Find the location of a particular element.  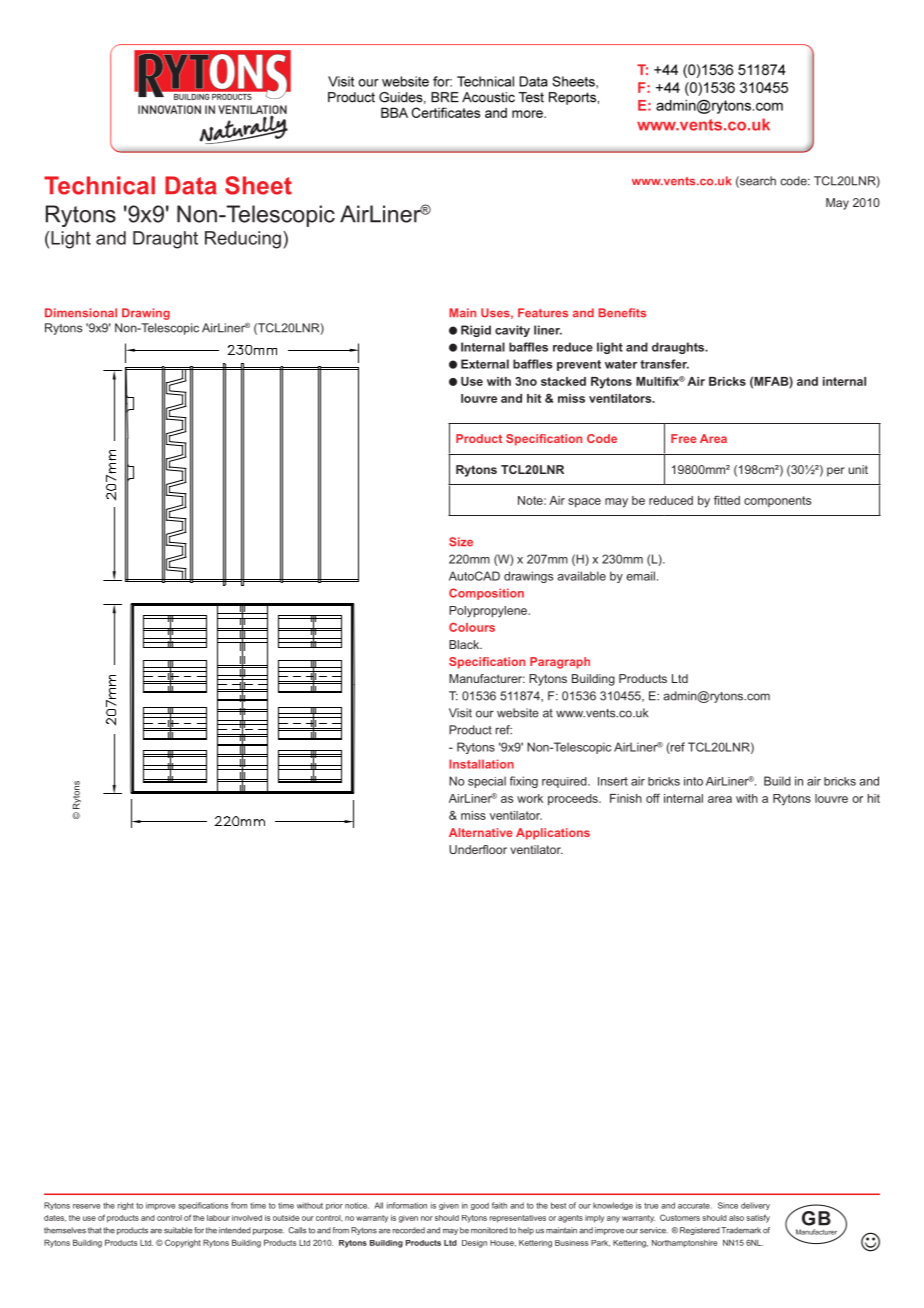

suitable is located at coordinates (178, 1230).
